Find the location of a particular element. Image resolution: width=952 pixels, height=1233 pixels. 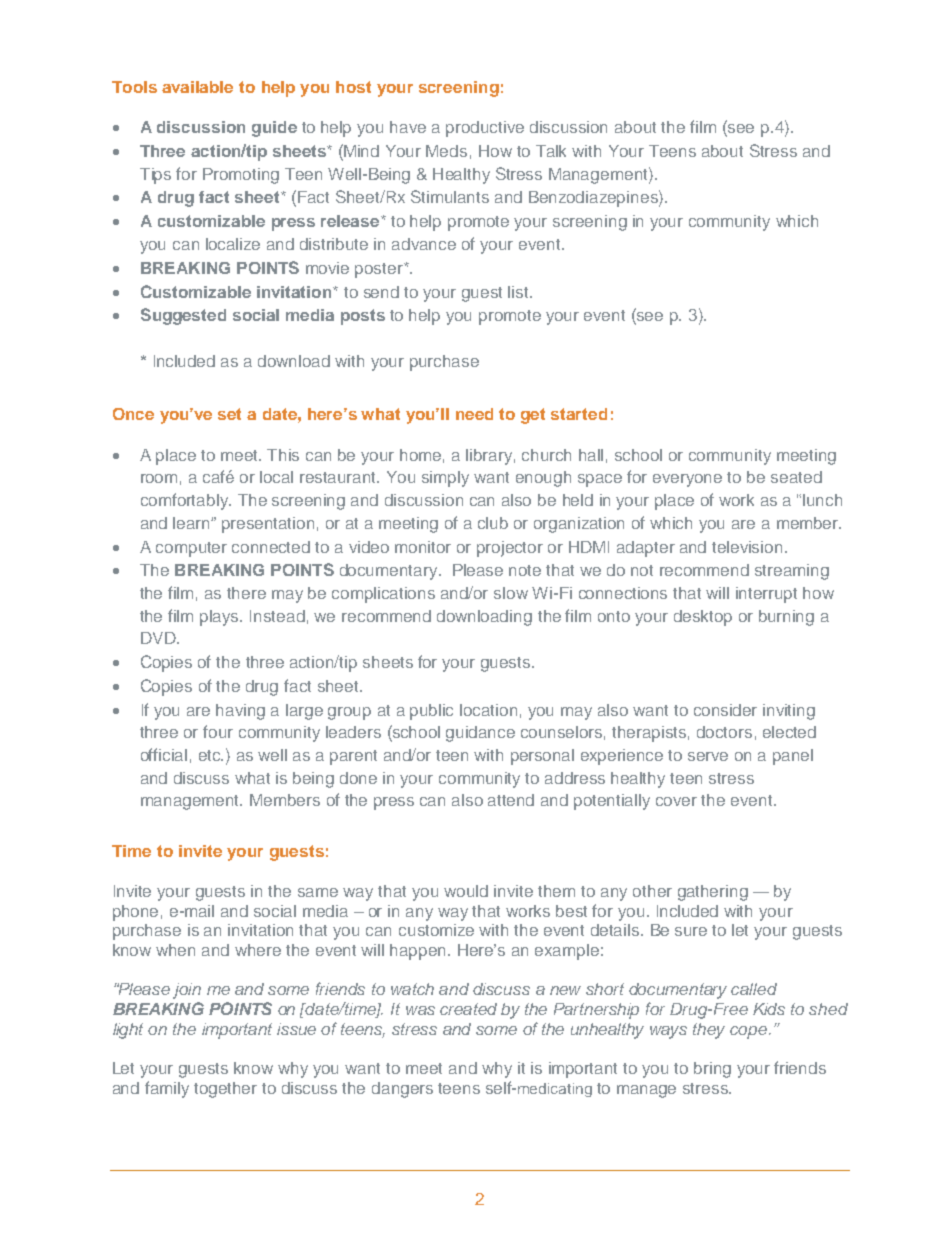

together is located at coordinates (225, 1090).
